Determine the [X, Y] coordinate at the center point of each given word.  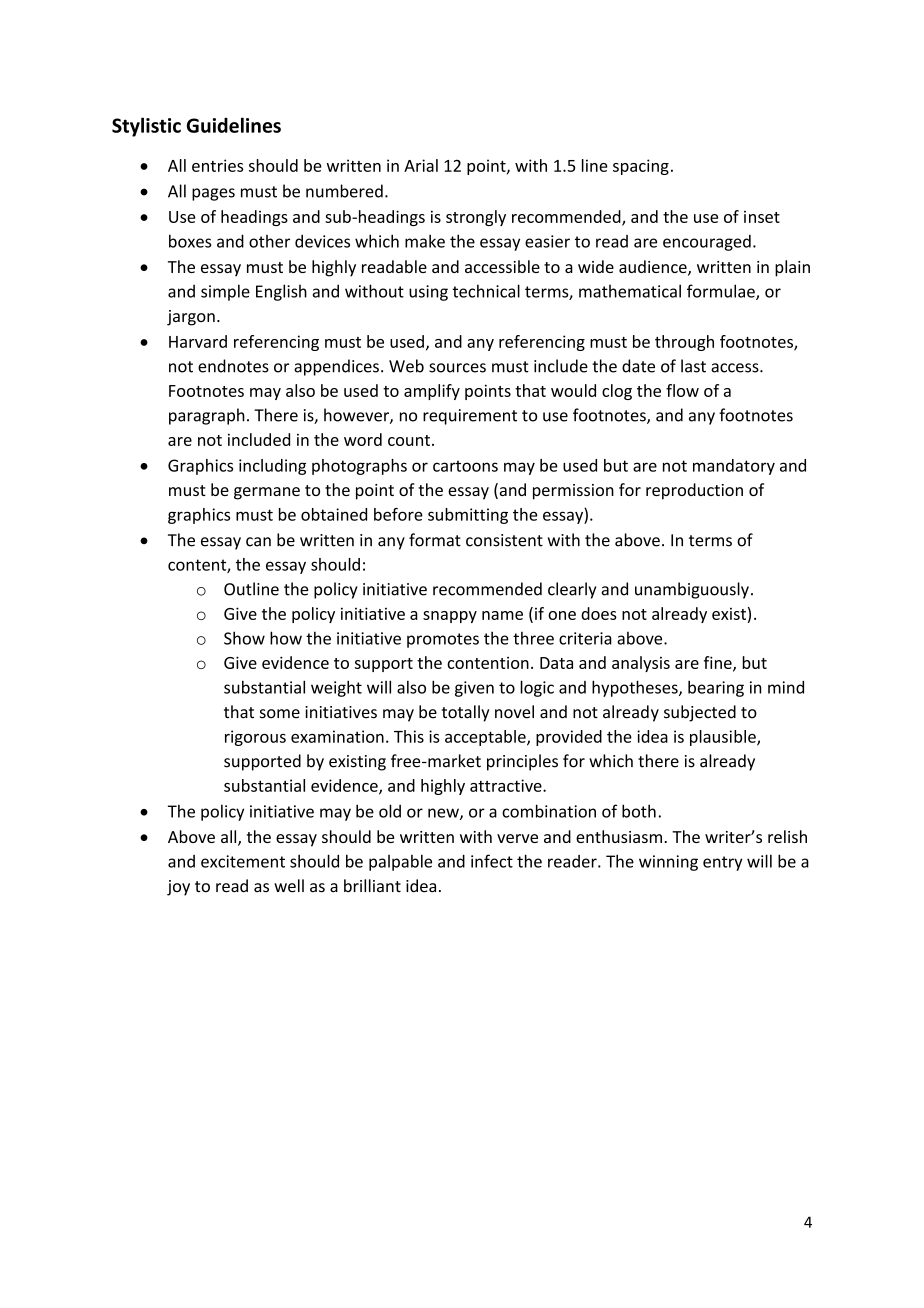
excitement [243, 861]
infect [492, 861]
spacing [641, 167]
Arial [421, 165]
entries [217, 165]
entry [723, 863]
